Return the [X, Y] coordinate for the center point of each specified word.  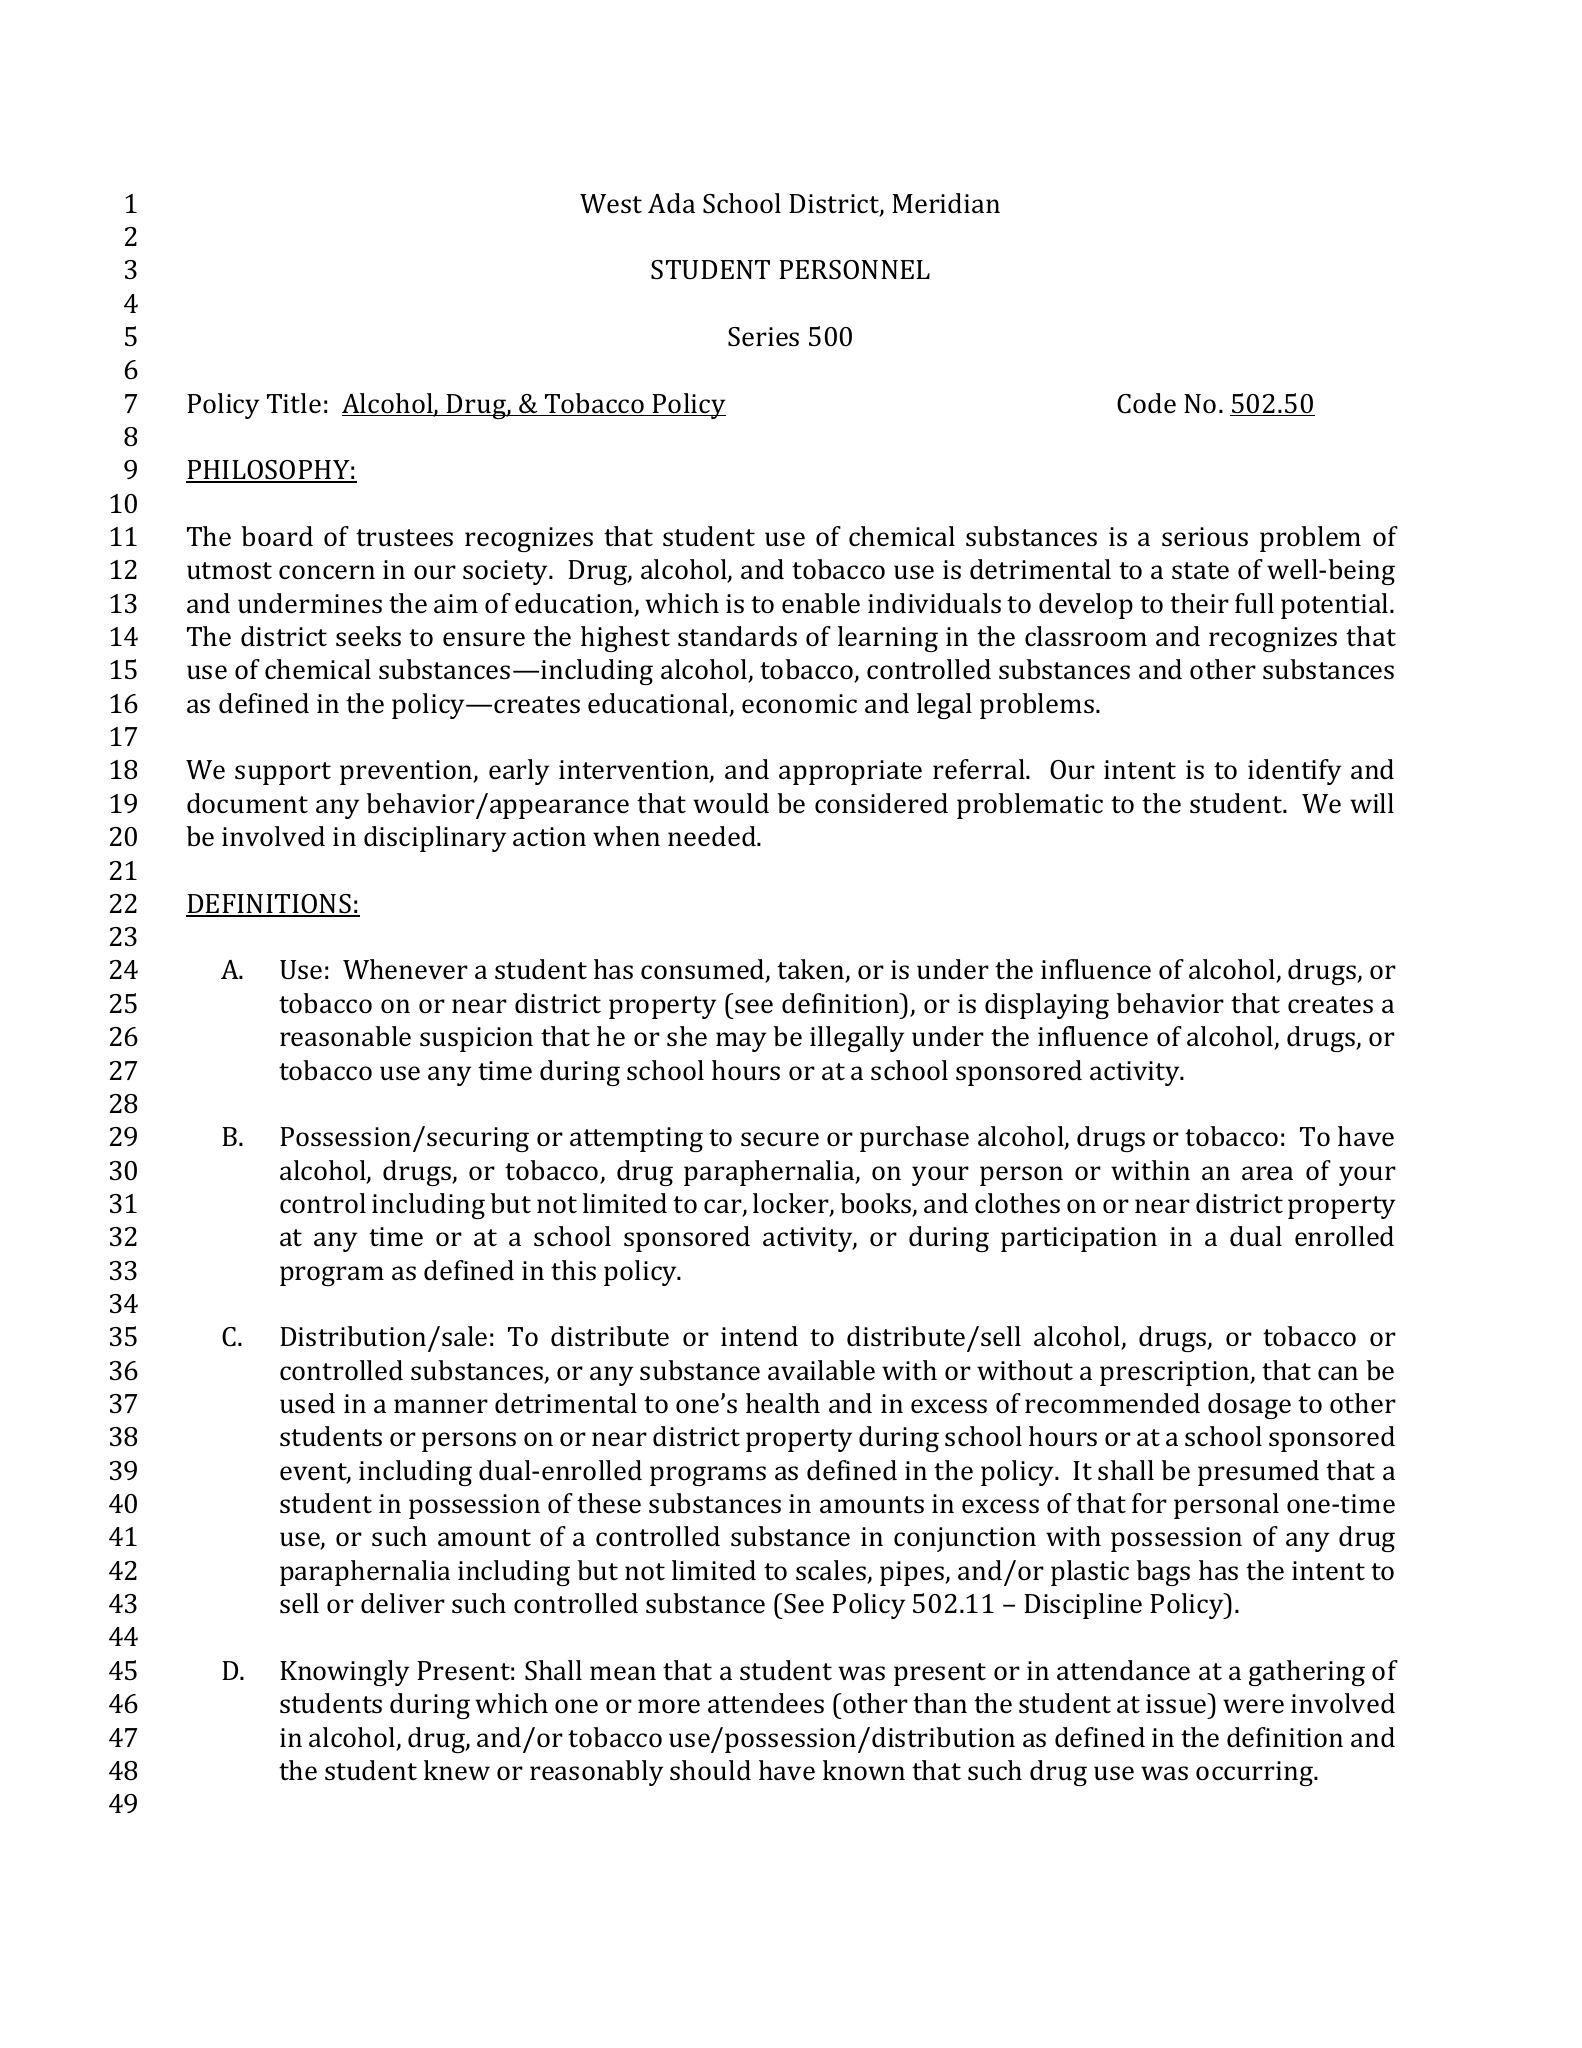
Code [1146, 403]
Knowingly [344, 1673]
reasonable [345, 1036]
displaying [1047, 1006]
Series [763, 337]
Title [294, 403]
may [741, 1042]
